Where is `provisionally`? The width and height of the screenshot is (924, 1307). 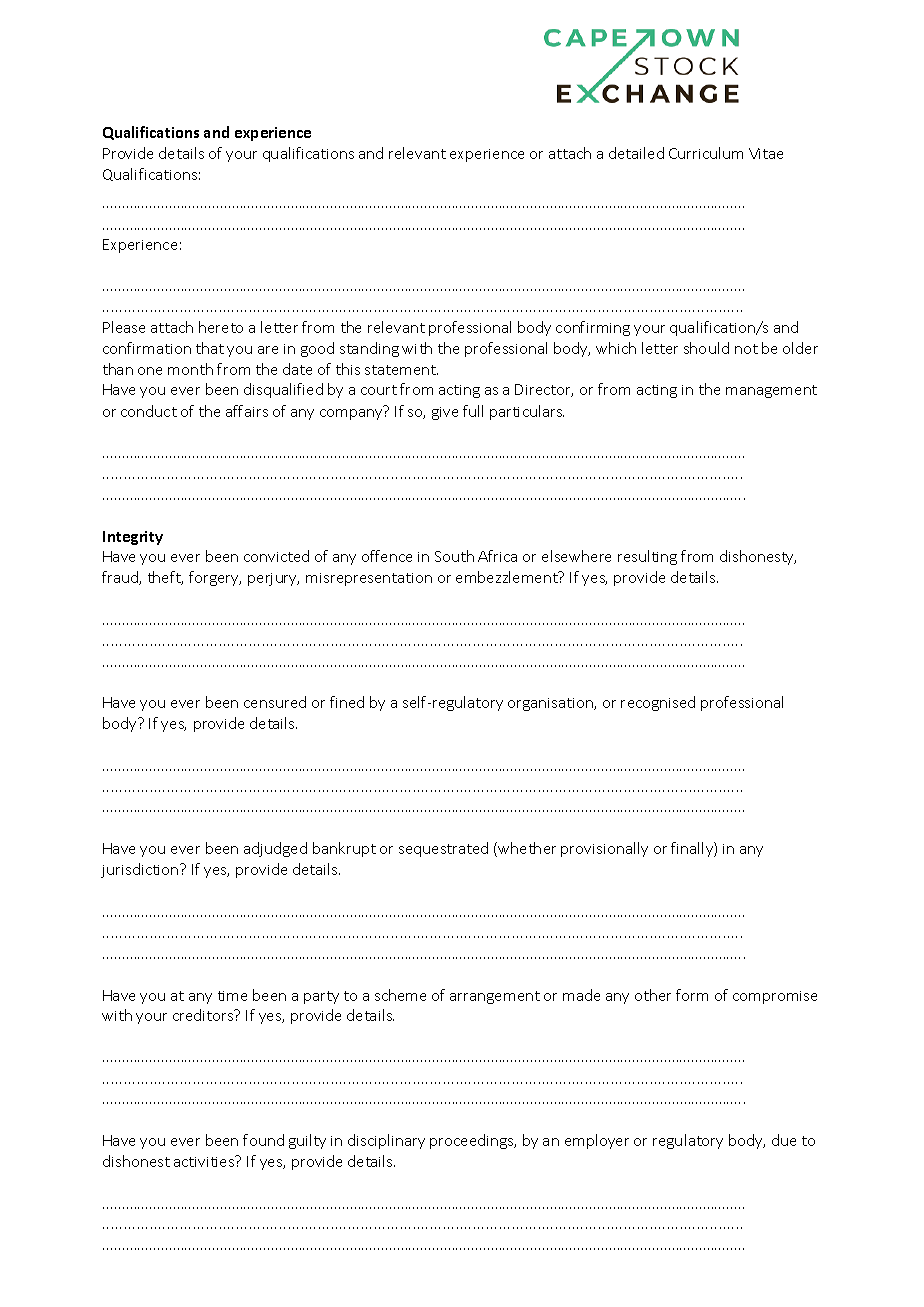 provisionally is located at coordinates (604, 849).
